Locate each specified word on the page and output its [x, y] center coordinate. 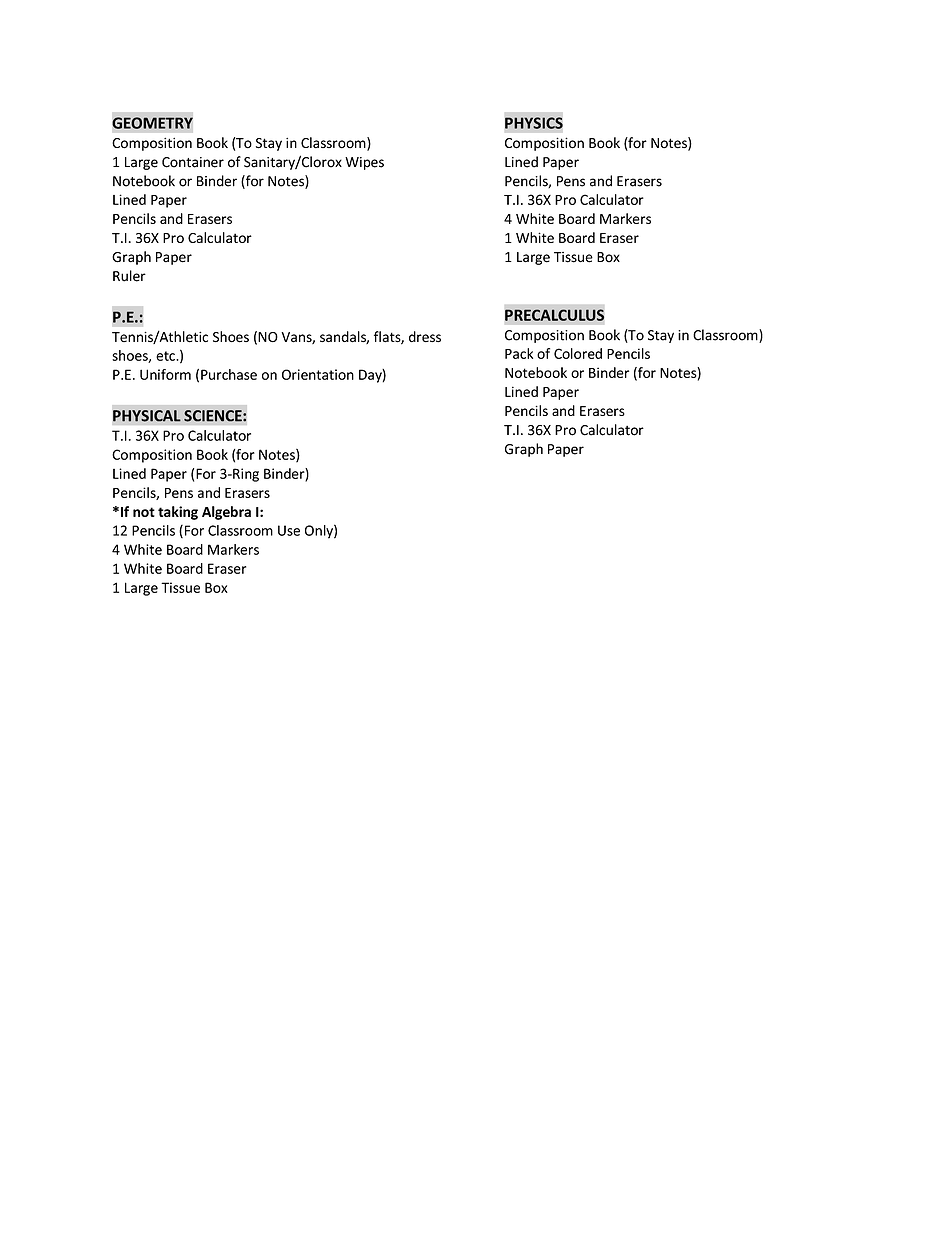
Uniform [165, 374]
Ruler [129, 276]
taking [178, 513]
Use [289, 530]
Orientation [318, 374]
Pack [519, 353]
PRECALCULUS [554, 315]
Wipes [364, 163]
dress [425, 336]
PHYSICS [534, 123]
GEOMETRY [152, 123]
